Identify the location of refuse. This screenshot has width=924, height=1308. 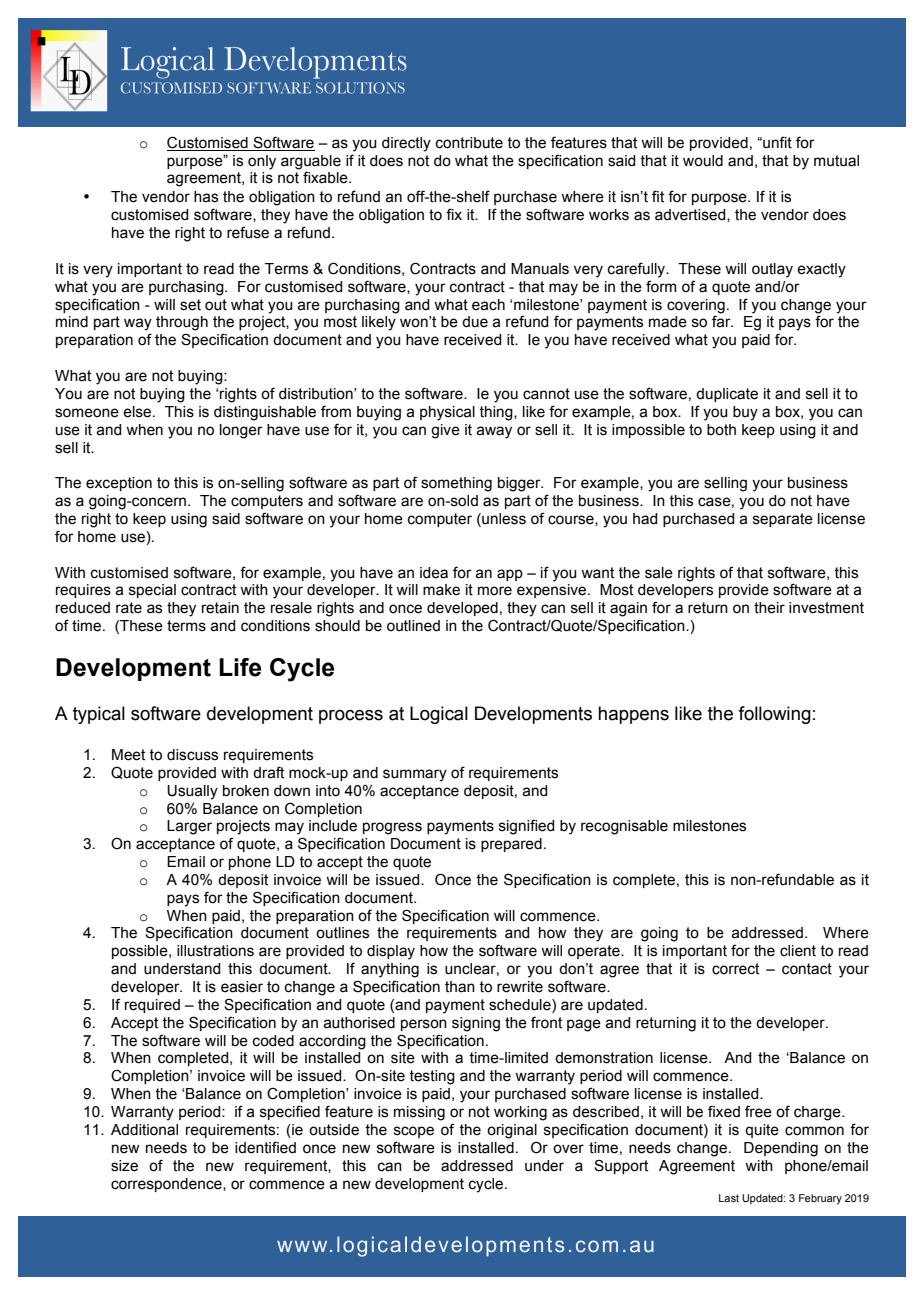
(248, 232).
